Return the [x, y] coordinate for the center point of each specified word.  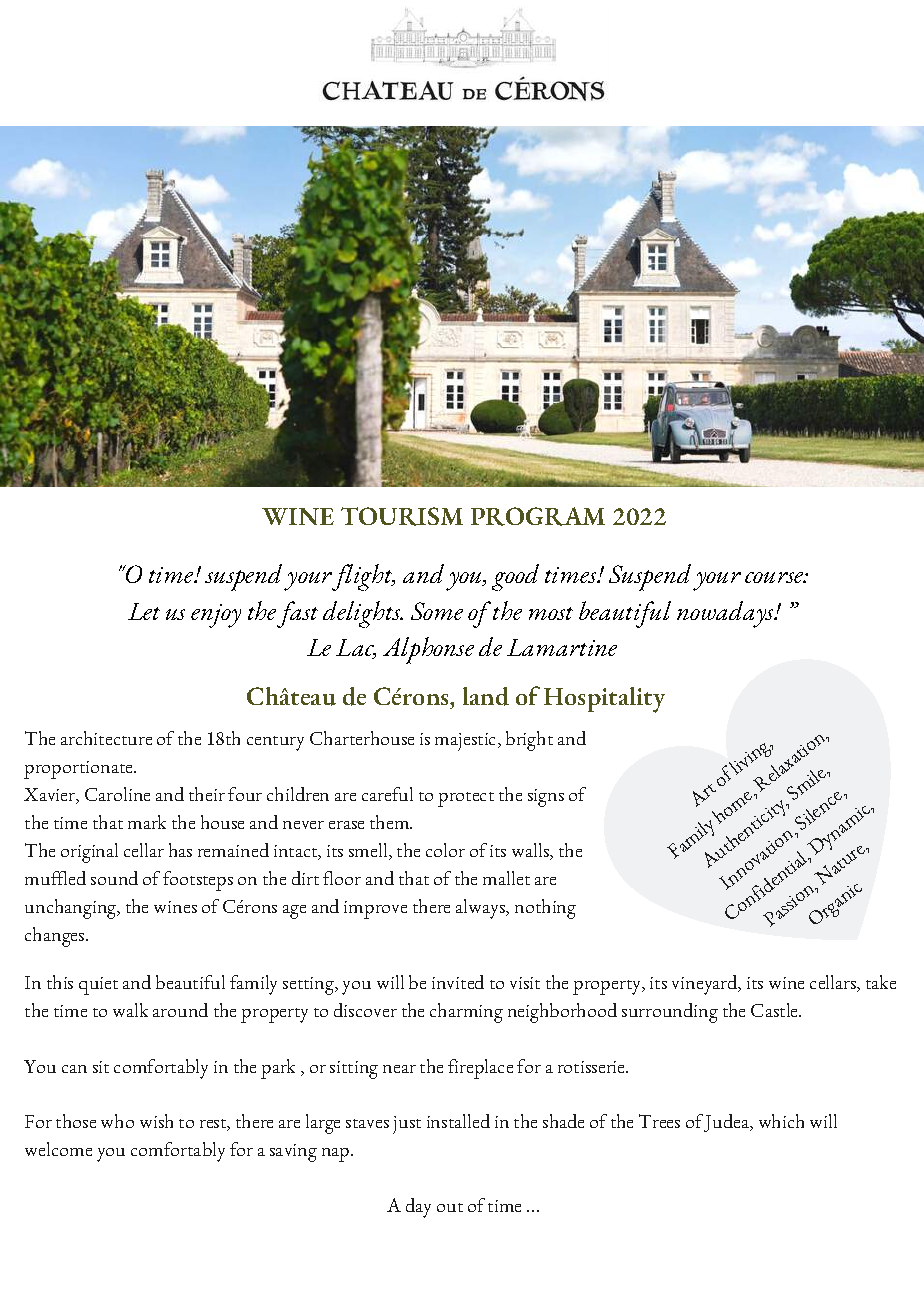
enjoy [216, 616]
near [399, 1069]
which [781, 1121]
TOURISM [402, 516]
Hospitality [604, 700]
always [482, 909]
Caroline [117, 794]
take [881, 982]
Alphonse [428, 650]
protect [466, 799]
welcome [58, 1149]
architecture [106, 738]
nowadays [727, 614]
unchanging [72, 909]
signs [546, 798]
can [74, 1069]
